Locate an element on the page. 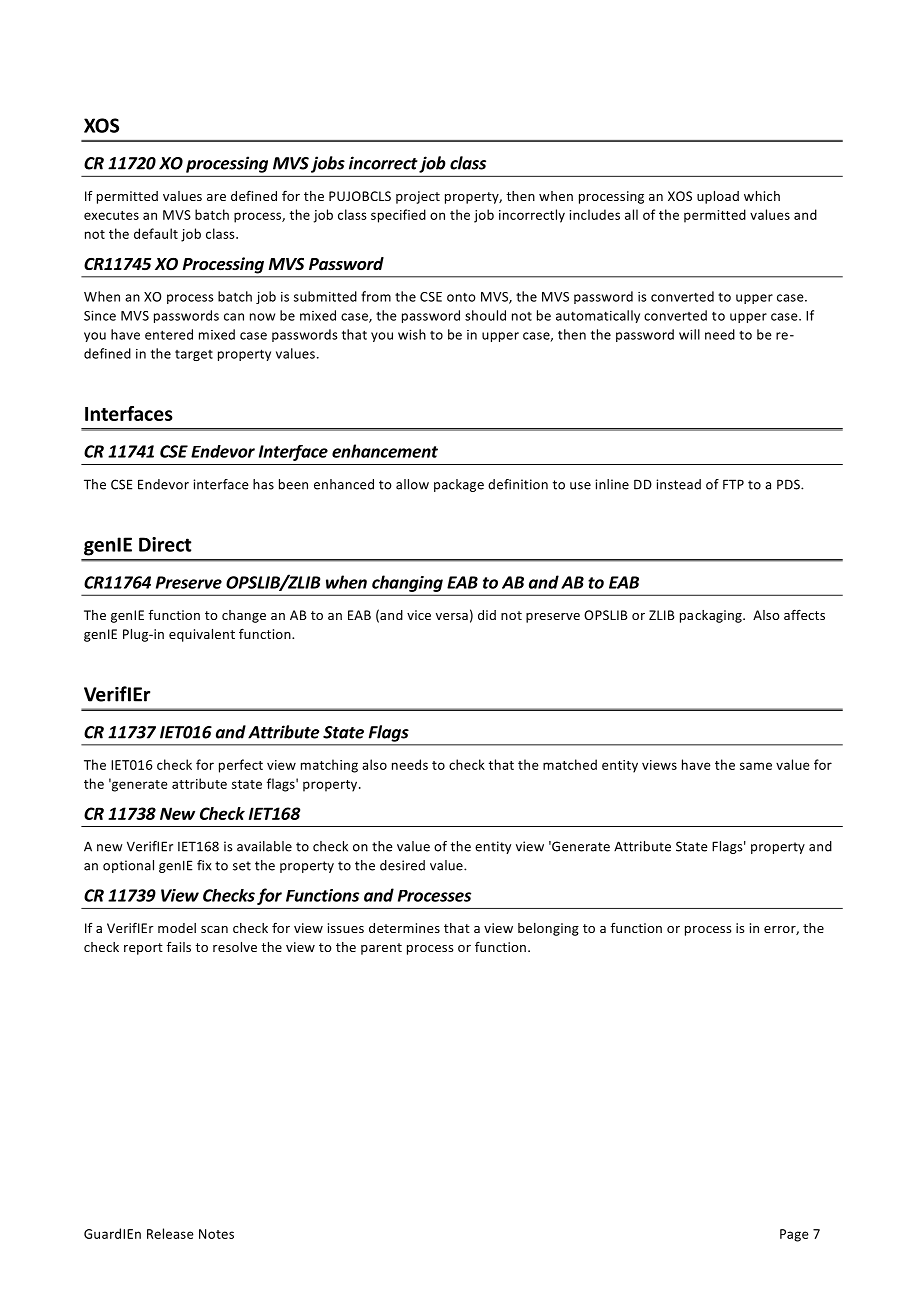  project is located at coordinates (418, 197).
